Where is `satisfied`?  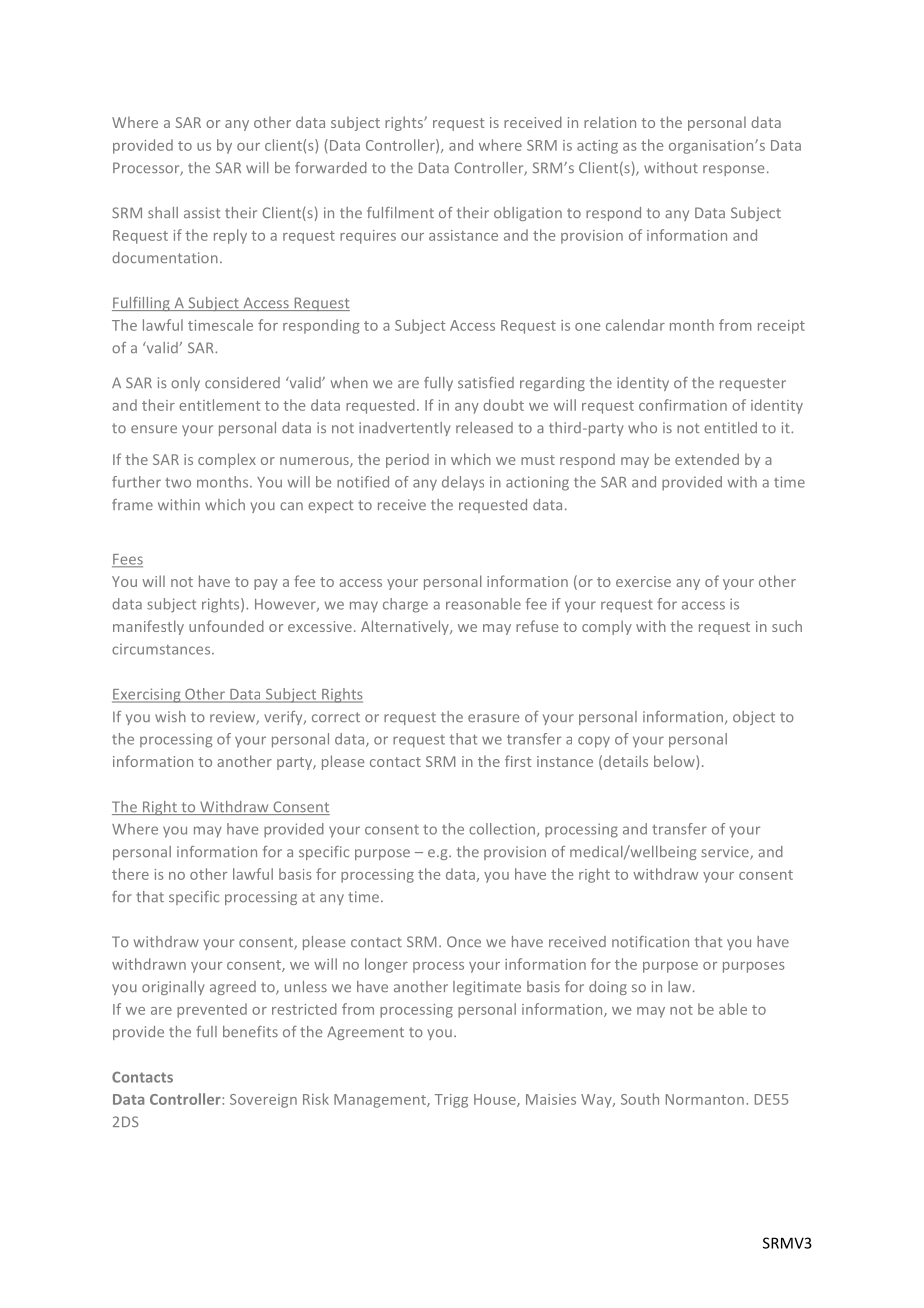 satisfied is located at coordinates (486, 382).
